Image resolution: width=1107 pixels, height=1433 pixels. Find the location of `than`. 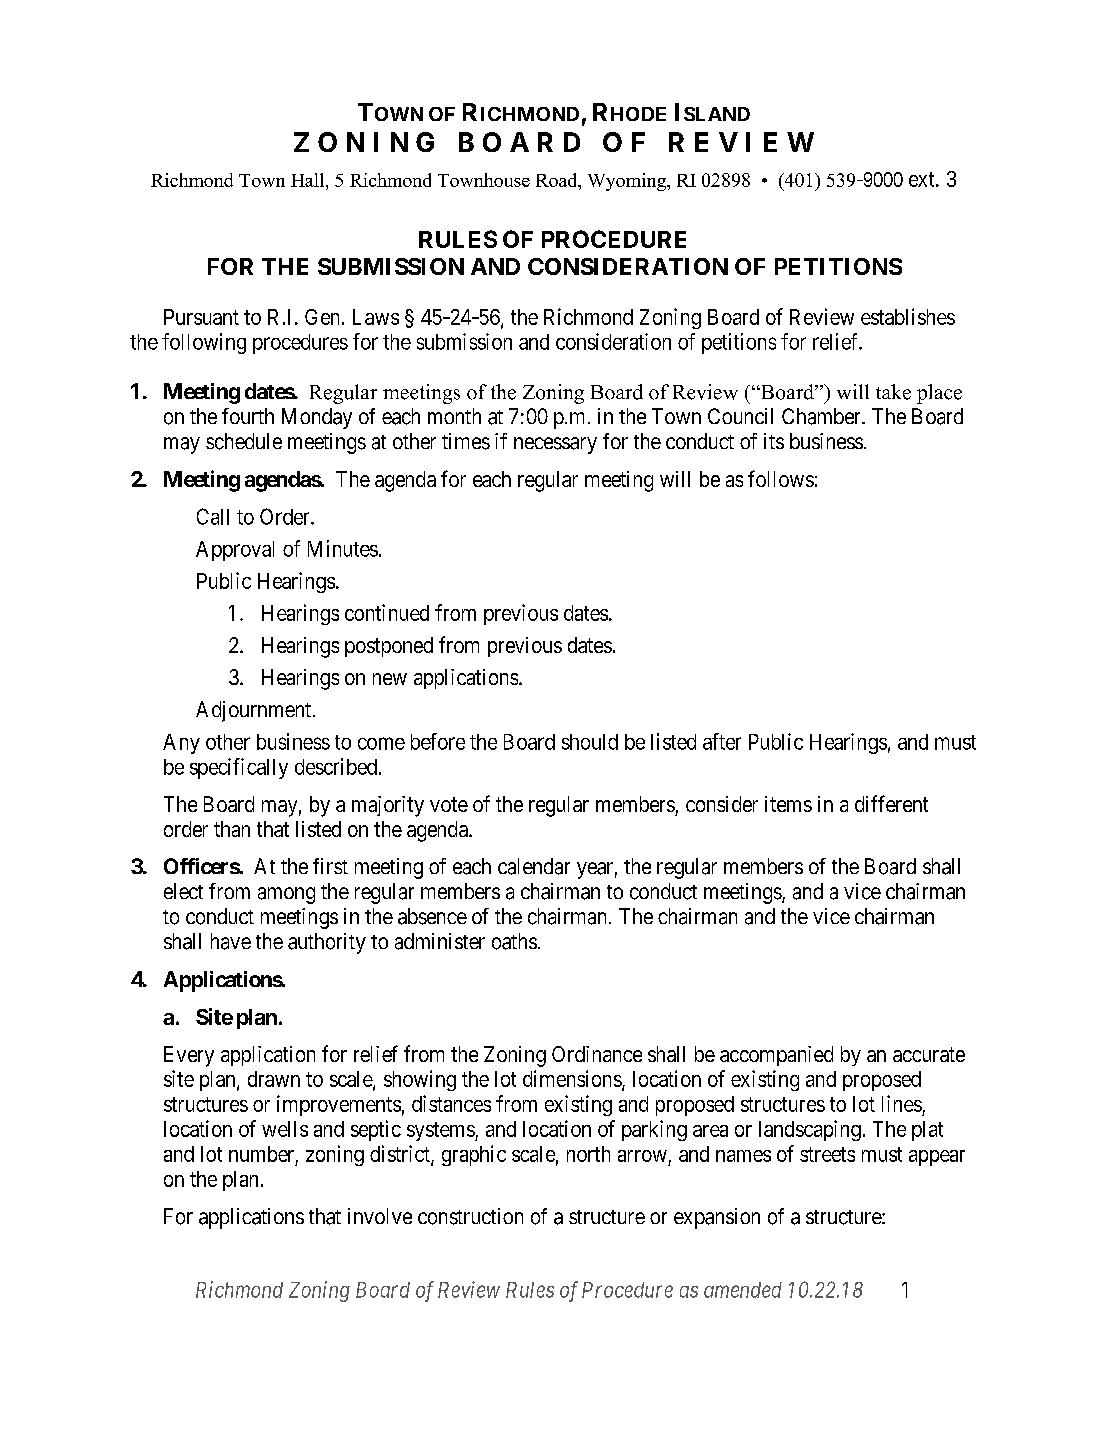

than is located at coordinates (232, 829).
